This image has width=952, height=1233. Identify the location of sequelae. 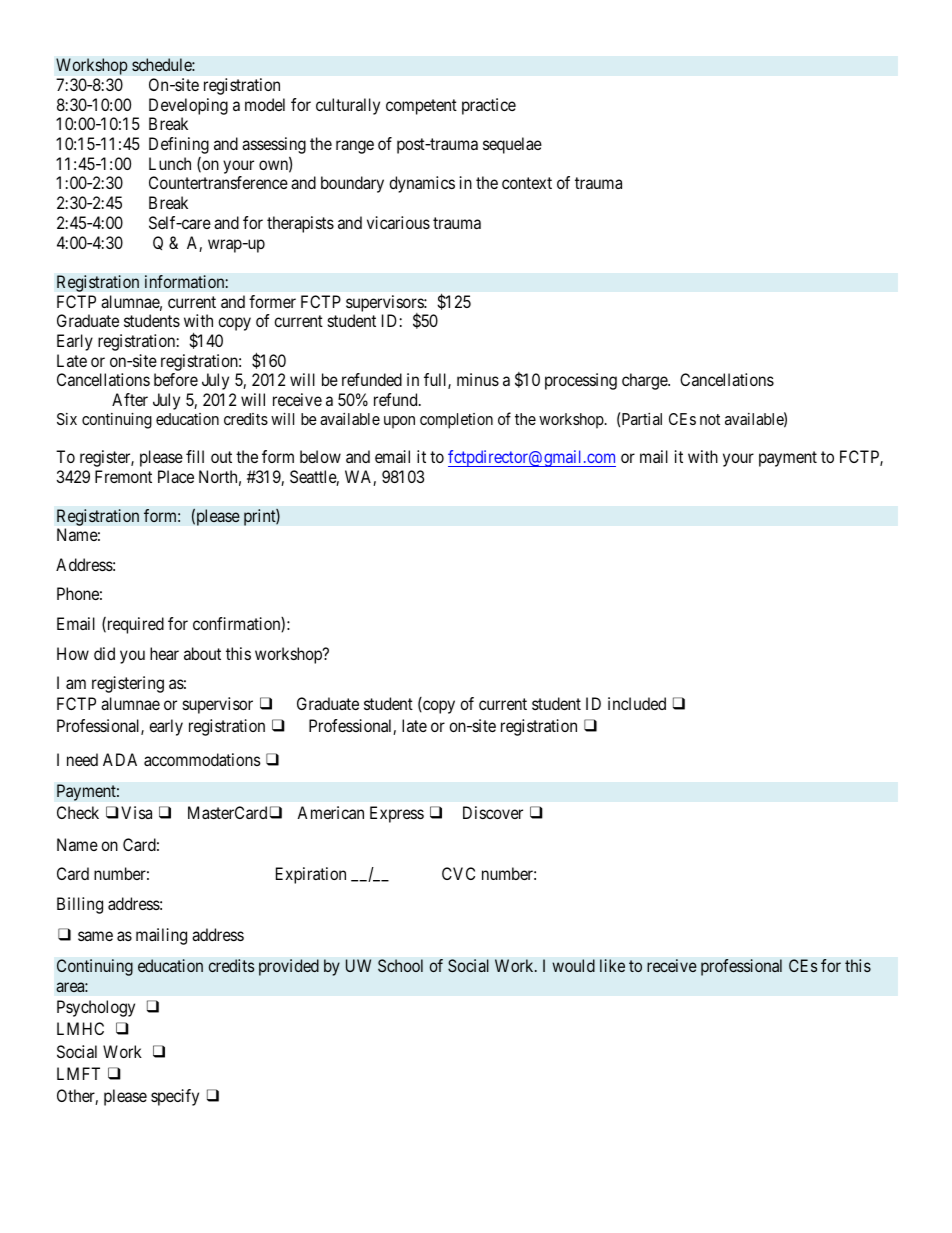
(512, 145).
